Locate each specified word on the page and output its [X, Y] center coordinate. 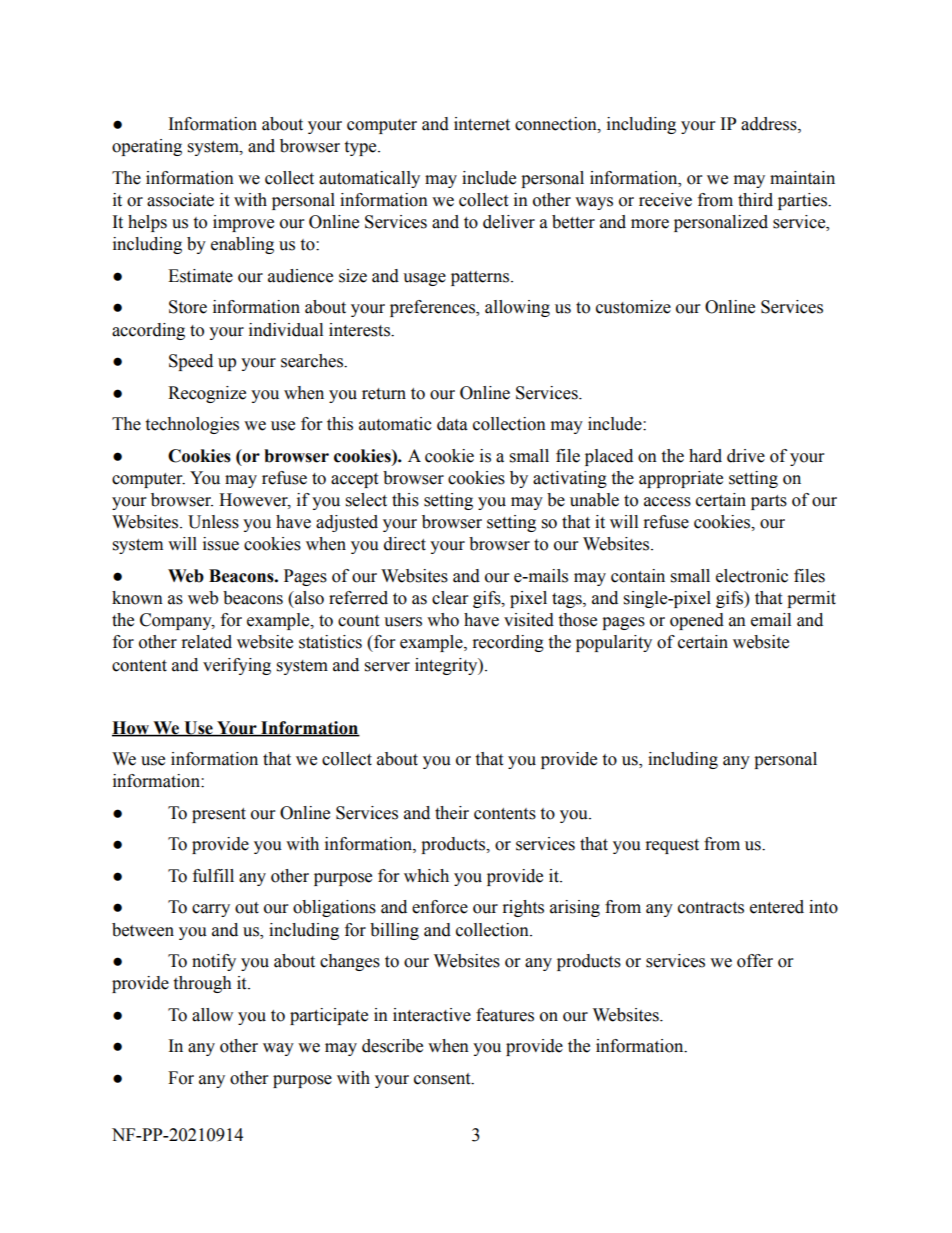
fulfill [213, 876]
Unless [213, 522]
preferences [433, 308]
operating [147, 147]
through [202, 984]
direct [405, 544]
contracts [711, 908]
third [755, 200]
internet [482, 124]
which [426, 876]
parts [769, 502]
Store [188, 307]
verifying [237, 666]
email [771, 620]
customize [633, 307]
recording [508, 643]
